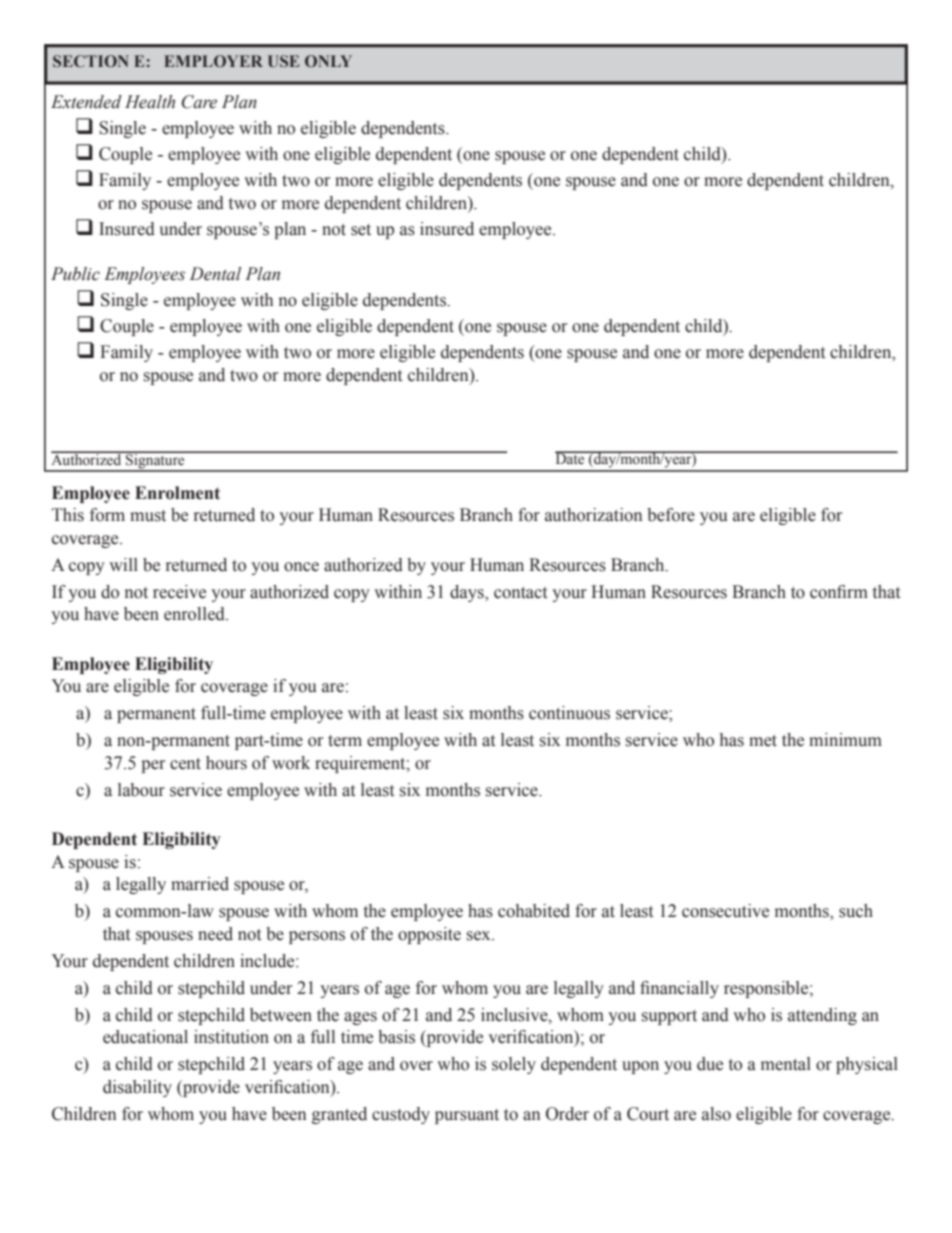 The height and width of the screenshot is (1233, 952). Describe the element at coordinates (179, 592) in the screenshot. I see `receive` at that location.
